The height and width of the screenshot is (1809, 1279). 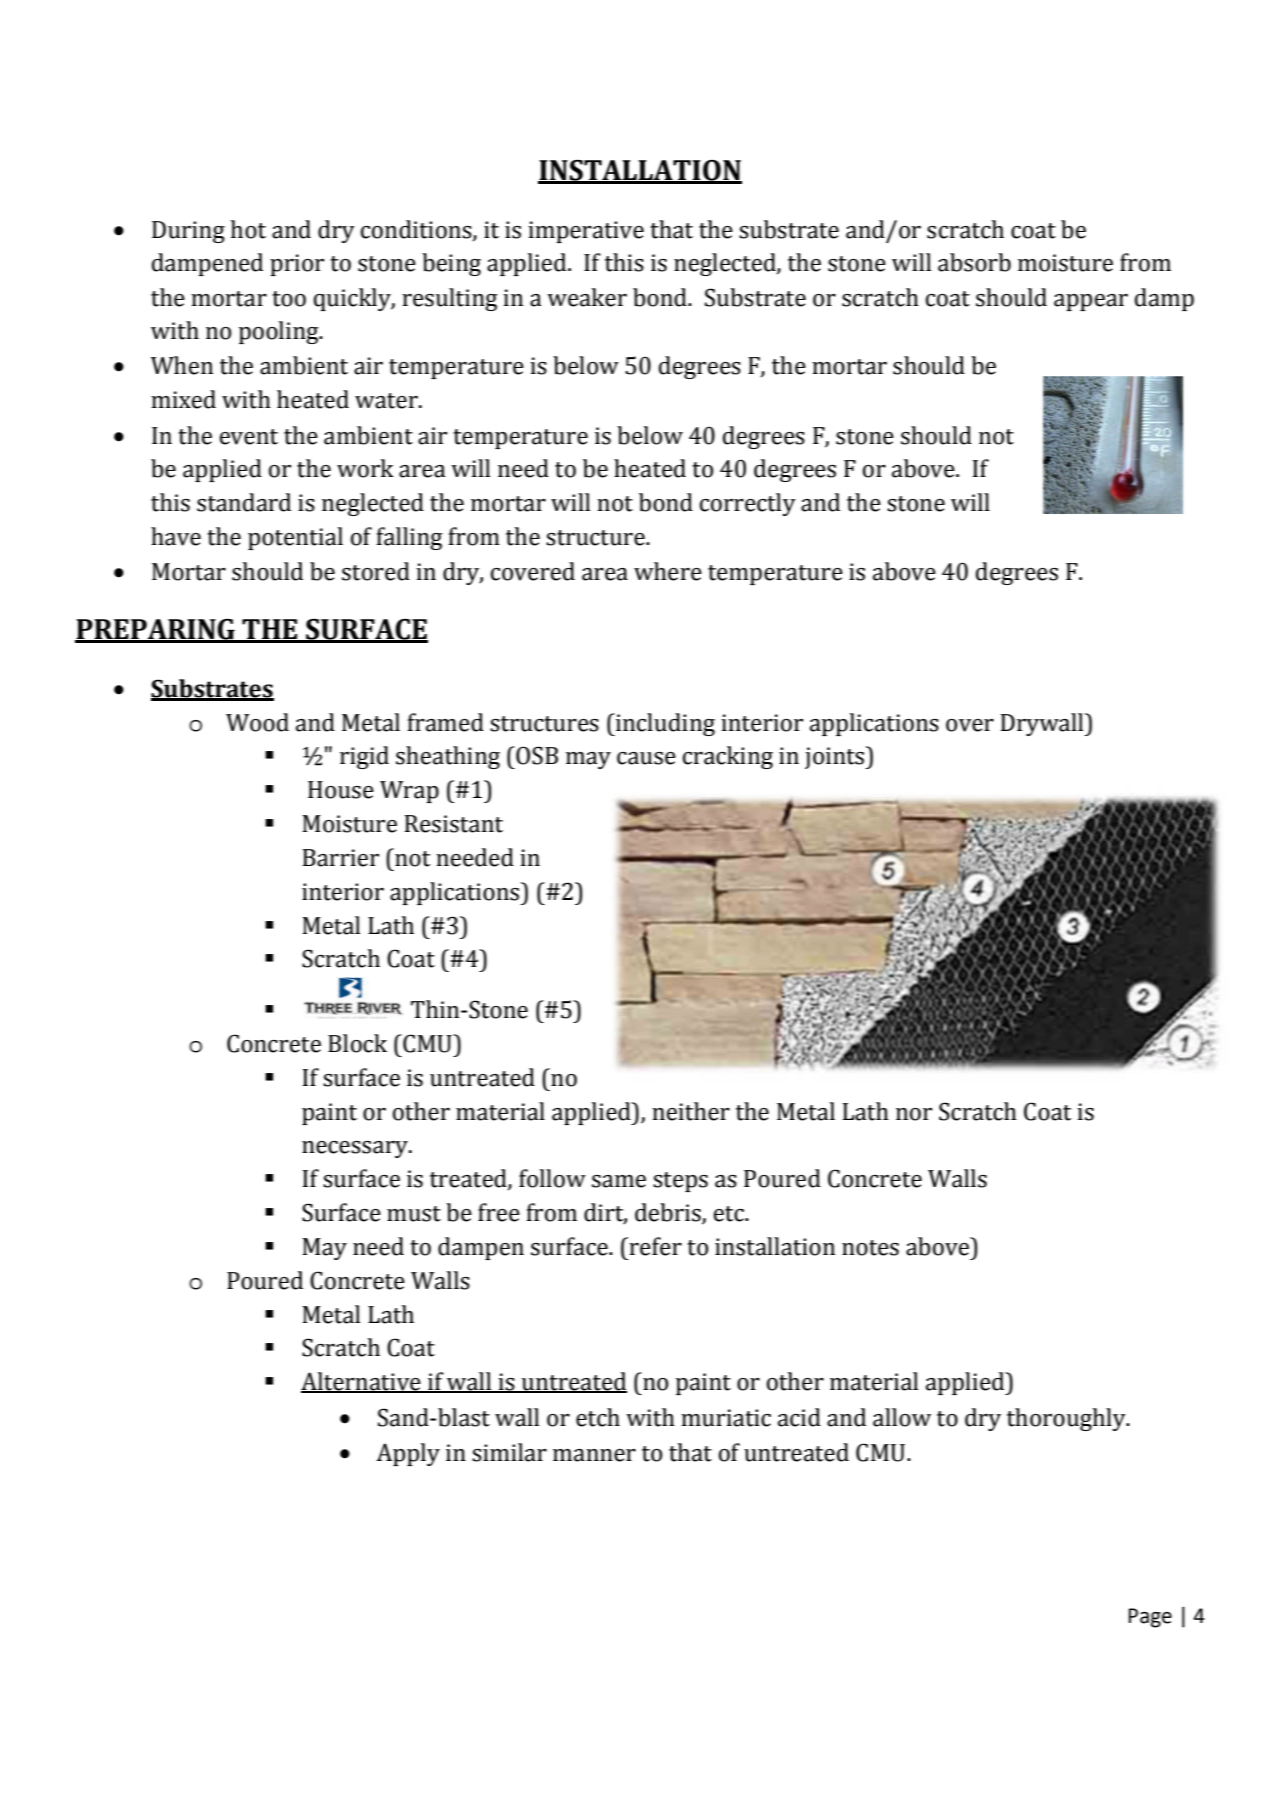 I want to click on where, so click(x=668, y=571).
